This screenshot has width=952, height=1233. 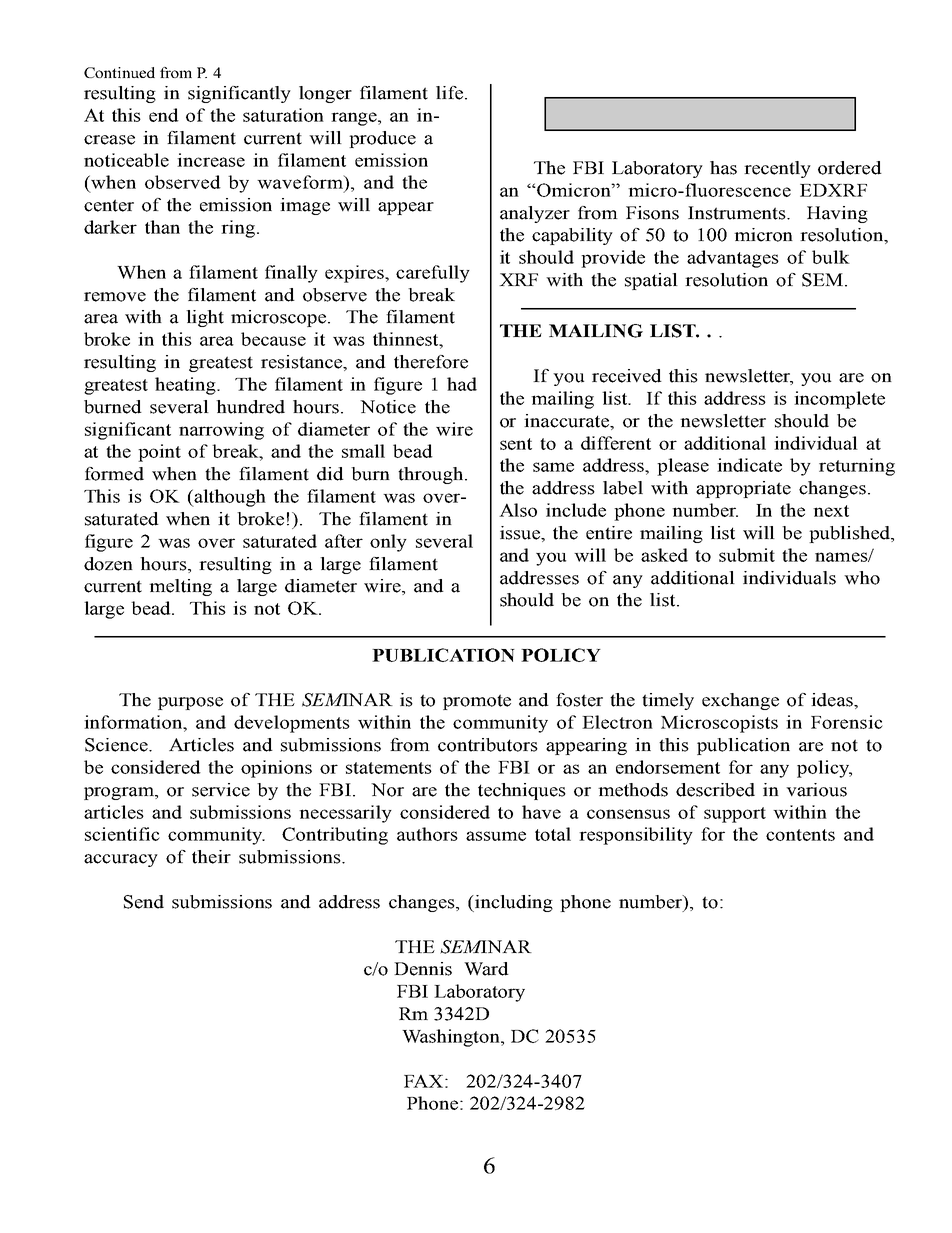 What do you see at coordinates (144, 902) in the screenshot?
I see `Send` at bounding box center [144, 902].
